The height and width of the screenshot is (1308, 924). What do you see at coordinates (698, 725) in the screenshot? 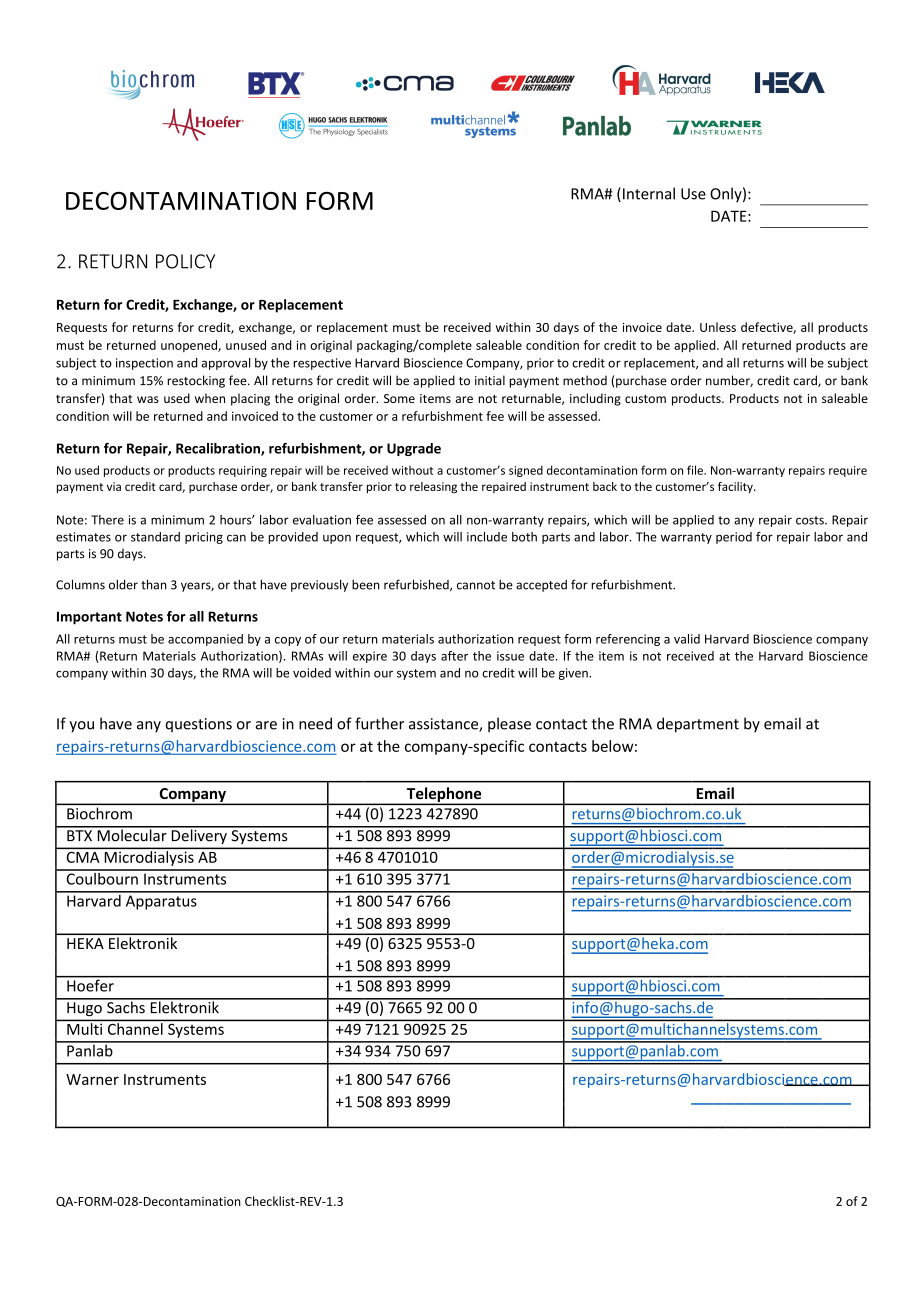
I see `department` at bounding box center [698, 725].
